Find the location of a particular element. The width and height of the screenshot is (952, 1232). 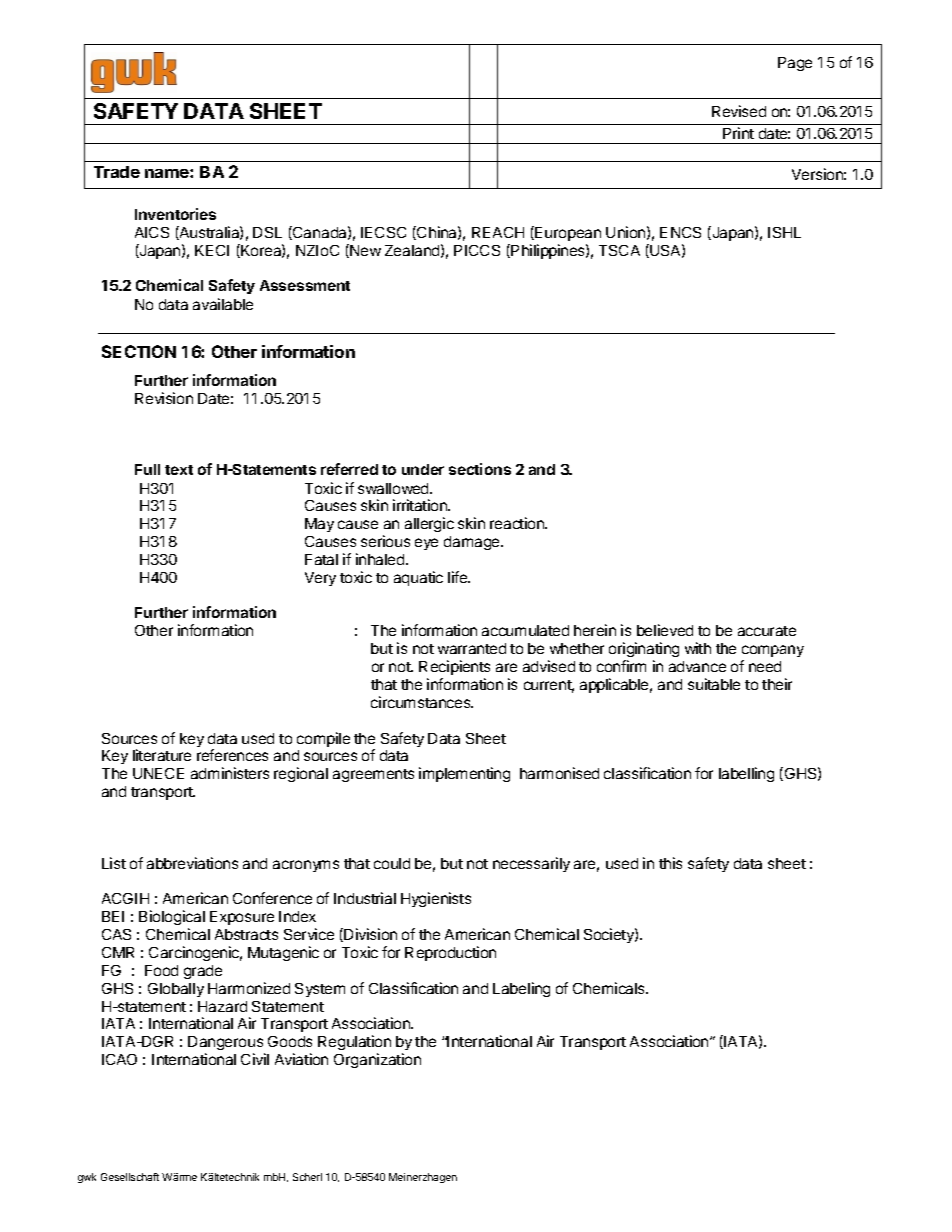

Very is located at coordinates (320, 579).
